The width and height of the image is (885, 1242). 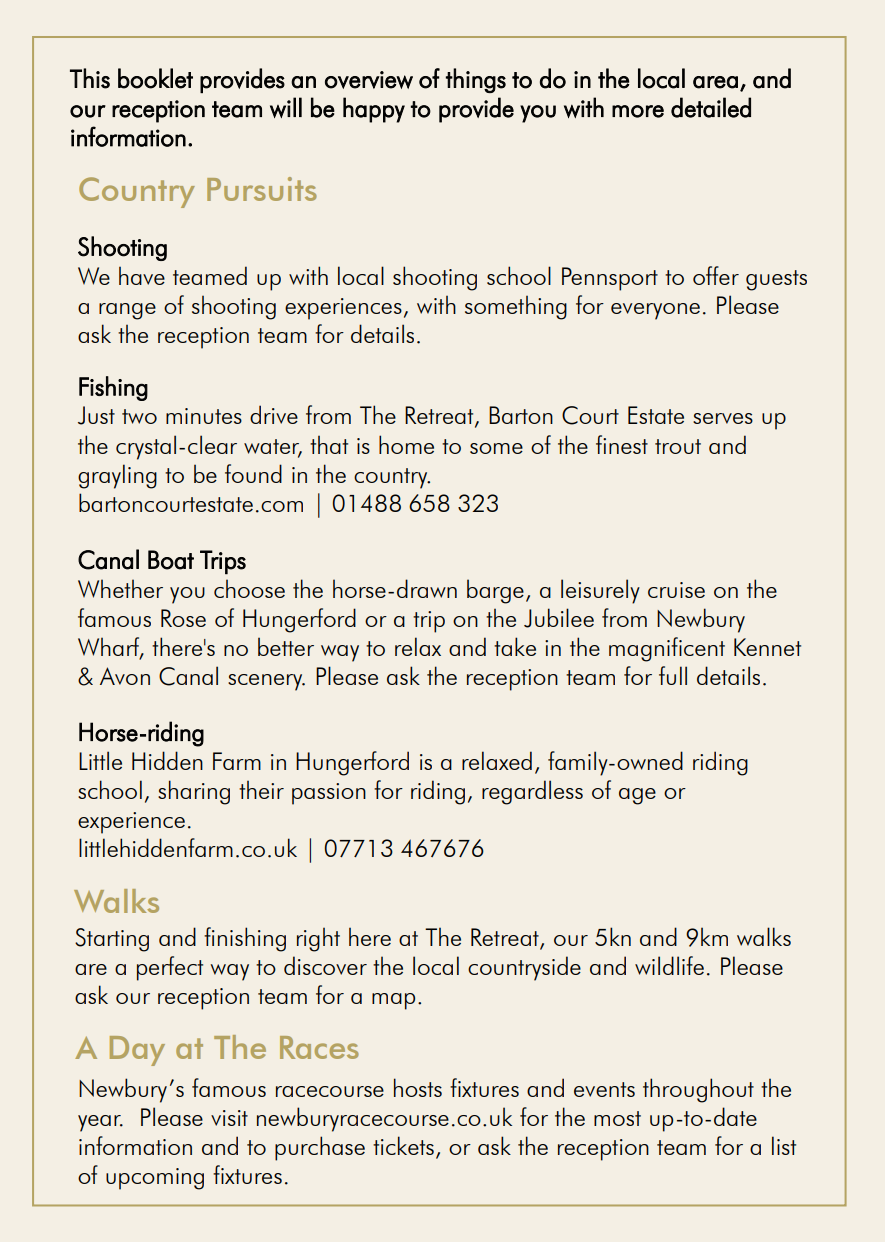 I want to click on right, so click(x=318, y=940).
